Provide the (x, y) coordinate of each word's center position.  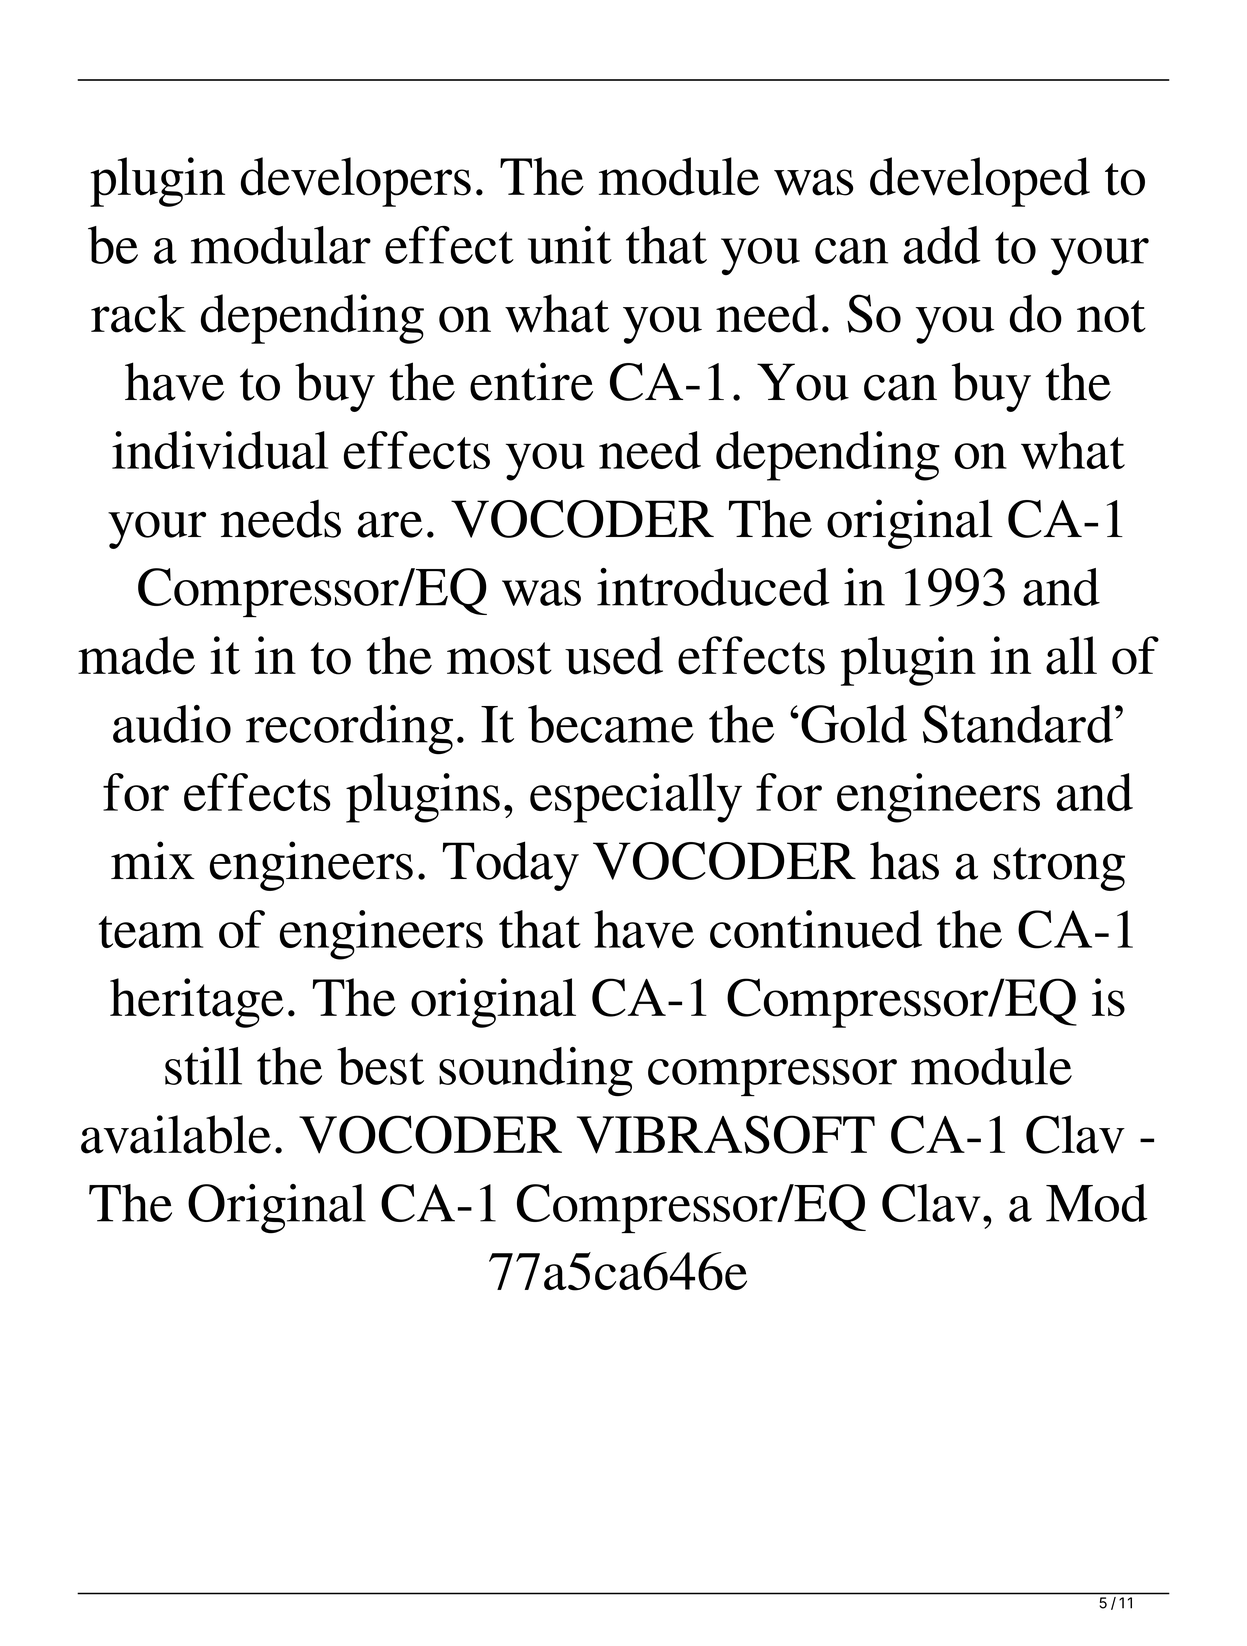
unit (570, 245)
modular (281, 245)
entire (531, 381)
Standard (1019, 724)
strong (1059, 869)
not (1111, 316)
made (136, 655)
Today (511, 866)
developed (980, 182)
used (614, 655)
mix (153, 860)
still (203, 1066)
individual (220, 450)
